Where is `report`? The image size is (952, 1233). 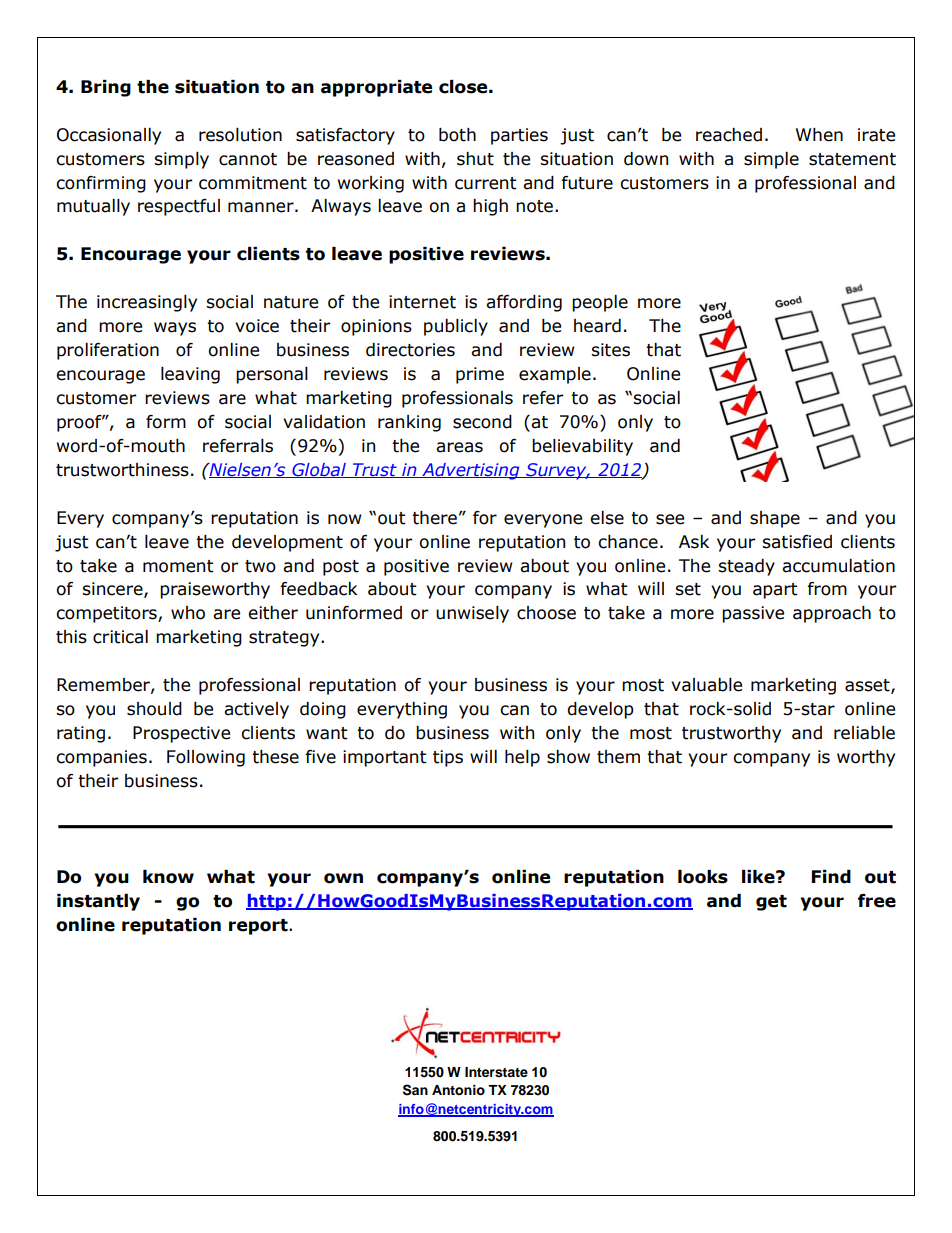
report is located at coordinates (259, 927).
